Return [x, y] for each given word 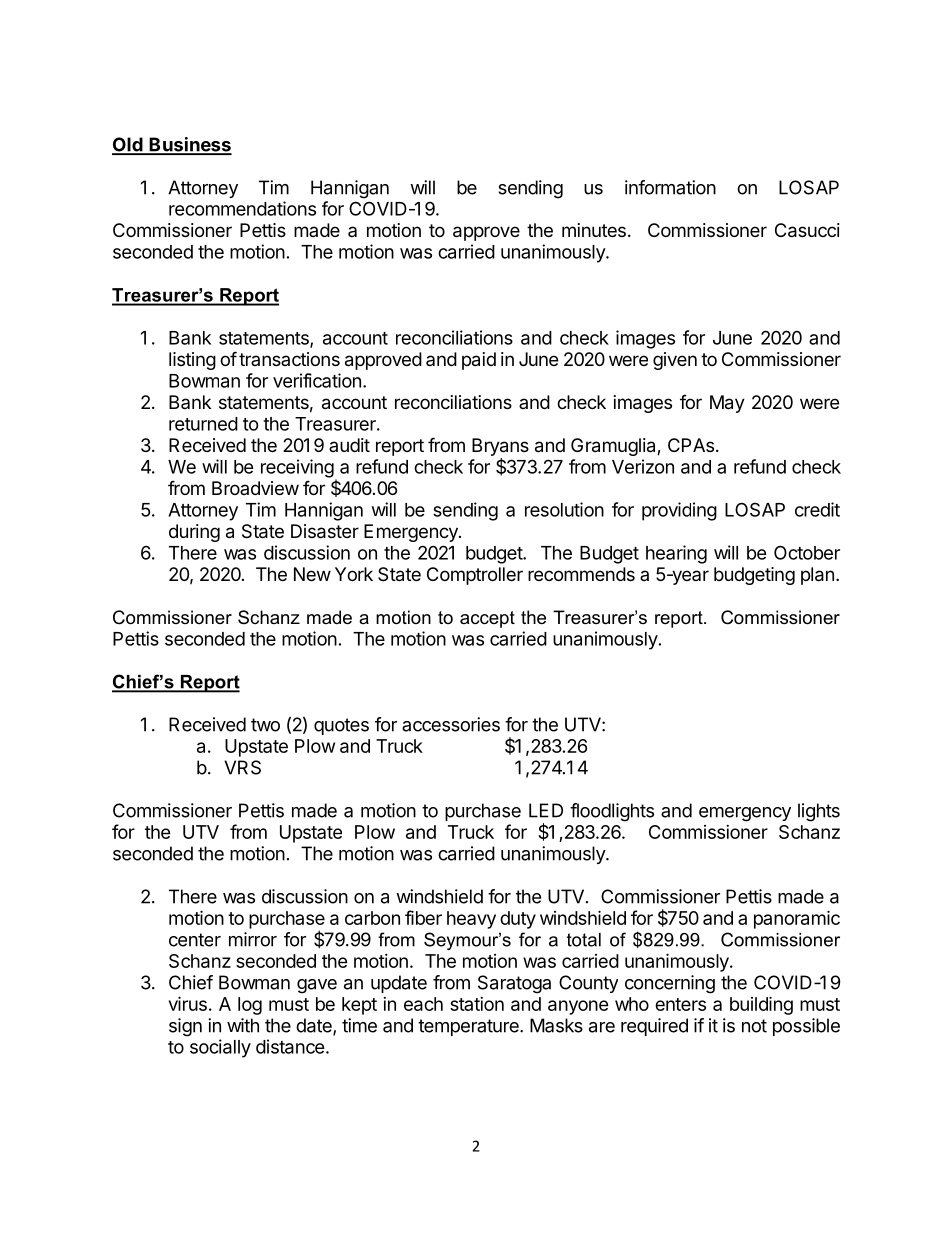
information [670, 187]
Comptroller [475, 576]
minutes [594, 230]
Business [189, 145]
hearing [676, 554]
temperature [469, 1027]
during [194, 533]
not [754, 1026]
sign [185, 1027]
